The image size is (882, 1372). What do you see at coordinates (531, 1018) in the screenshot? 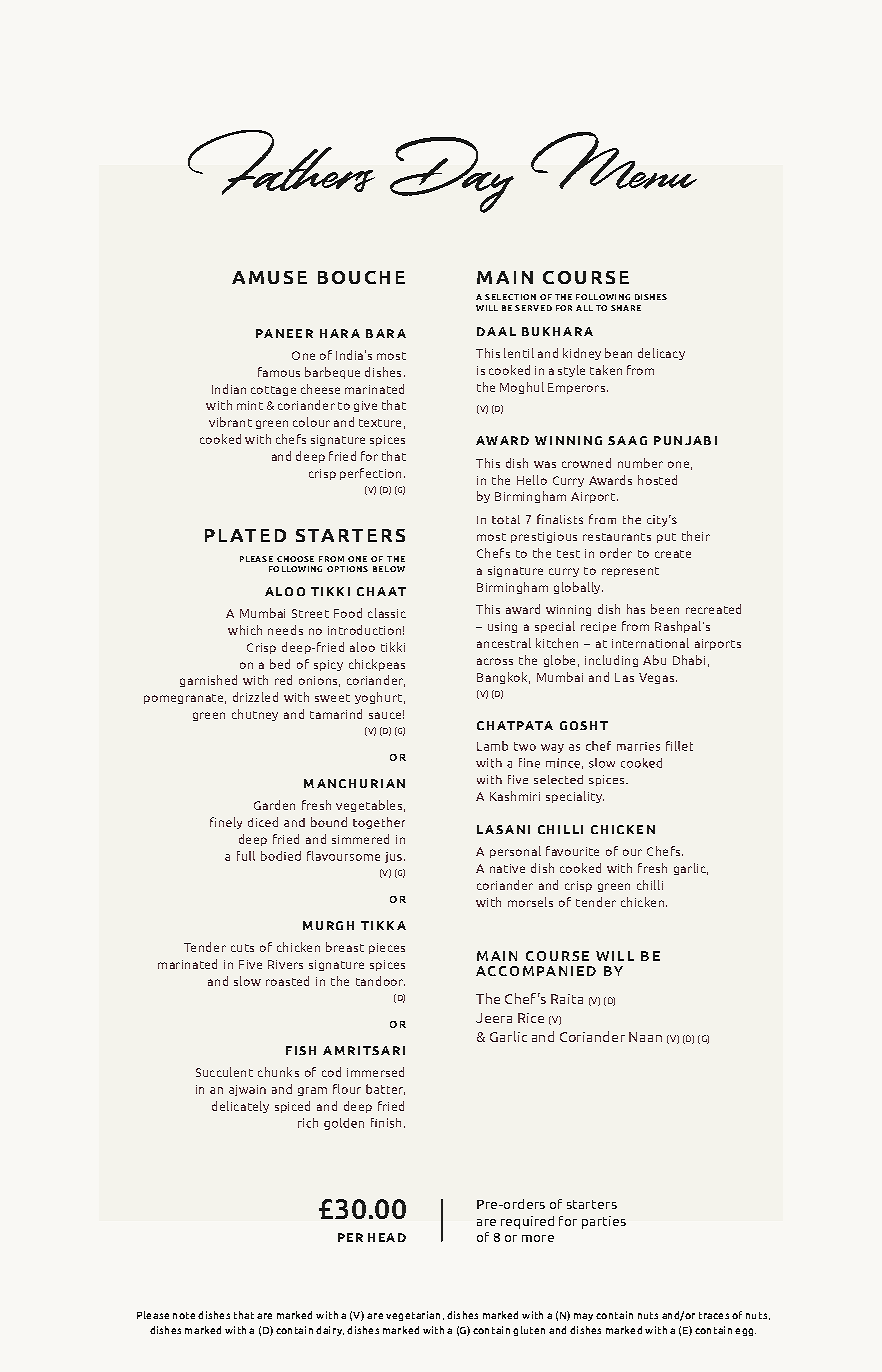
I see `Rice` at bounding box center [531, 1018].
